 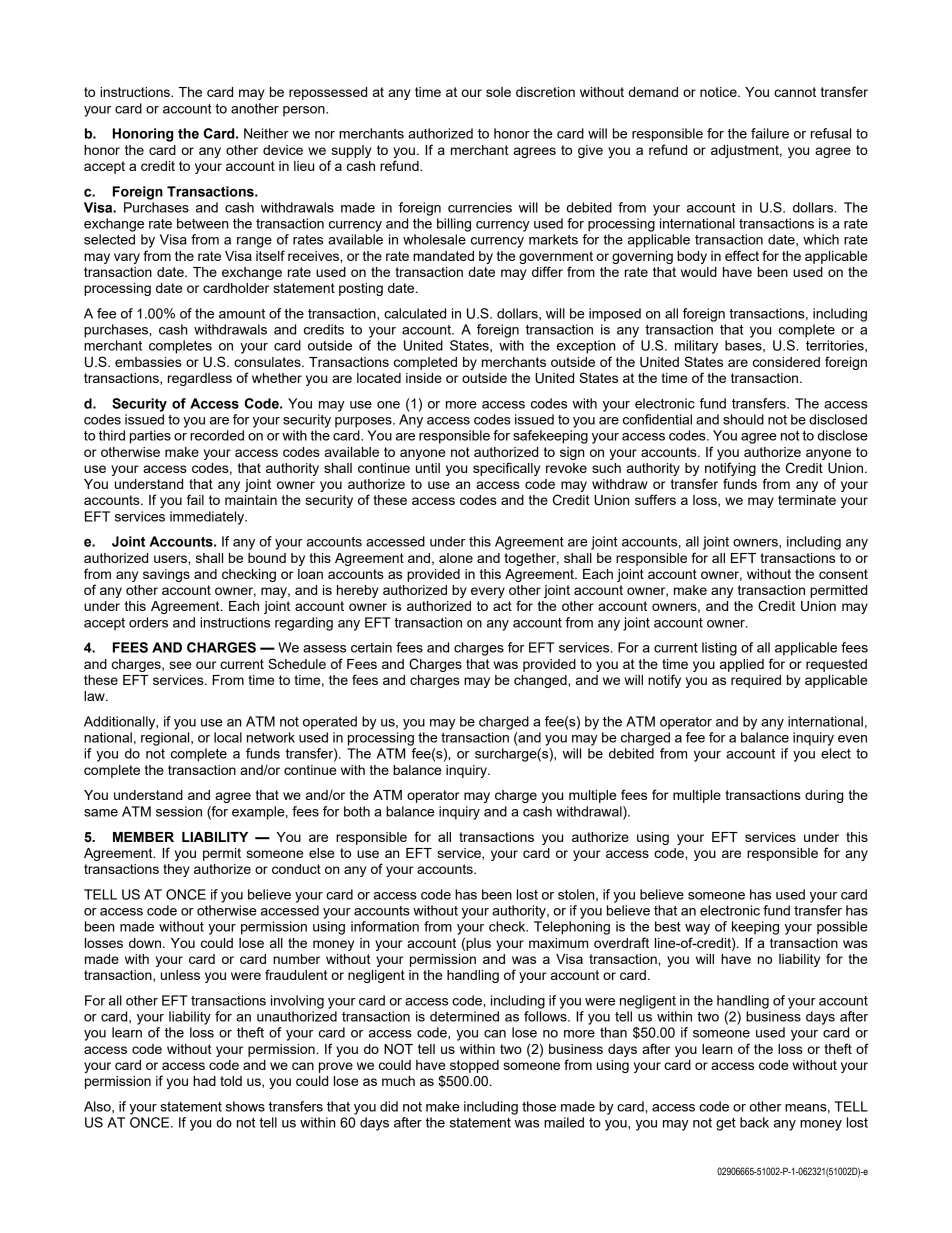 What do you see at coordinates (824, 796) in the screenshot?
I see `during` at bounding box center [824, 796].
